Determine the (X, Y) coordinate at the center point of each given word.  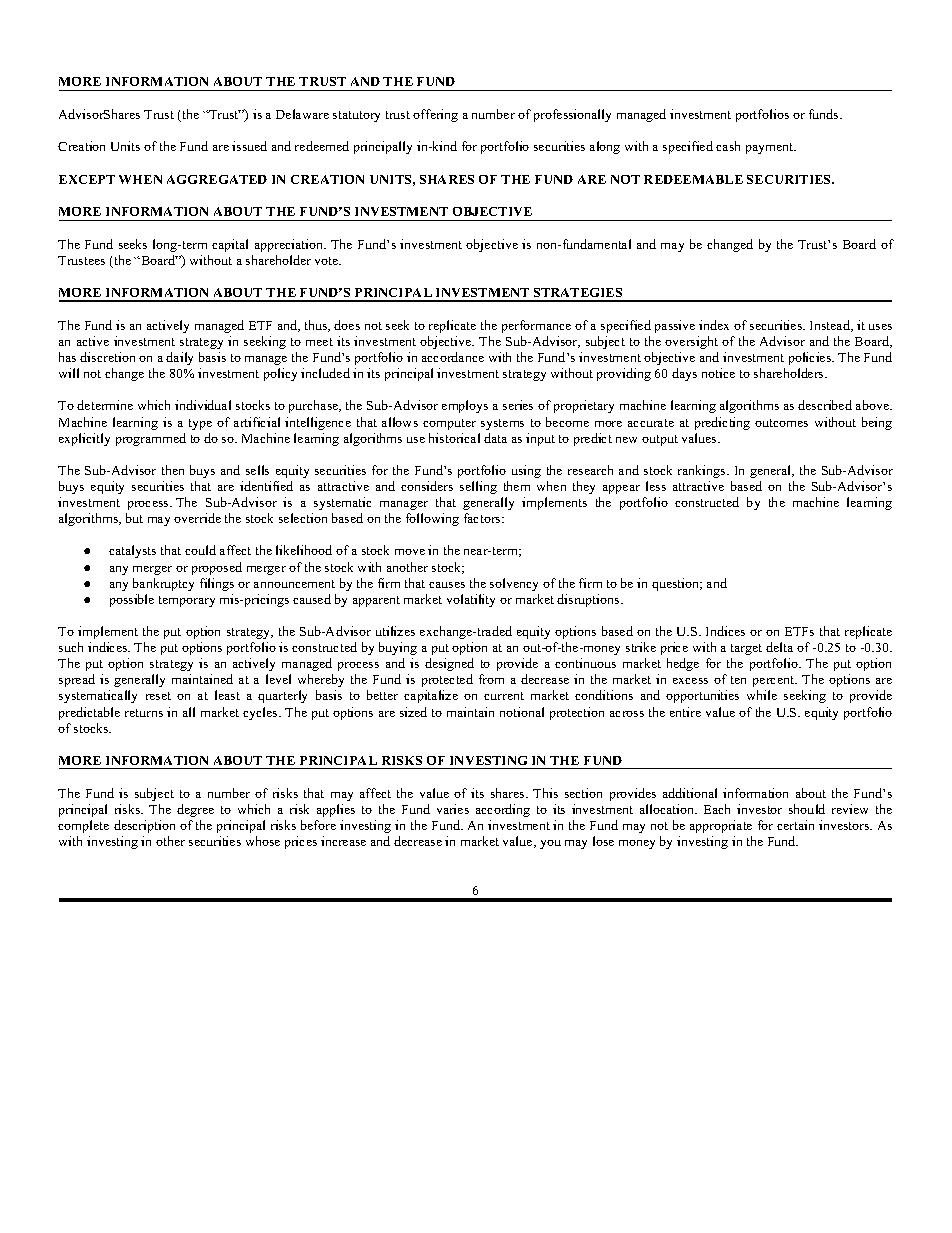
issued (249, 146)
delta (779, 647)
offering (435, 115)
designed (449, 664)
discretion (107, 357)
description (144, 826)
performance (536, 326)
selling (478, 487)
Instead (831, 326)
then (173, 470)
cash (728, 146)
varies (453, 809)
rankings (703, 471)
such (71, 647)
